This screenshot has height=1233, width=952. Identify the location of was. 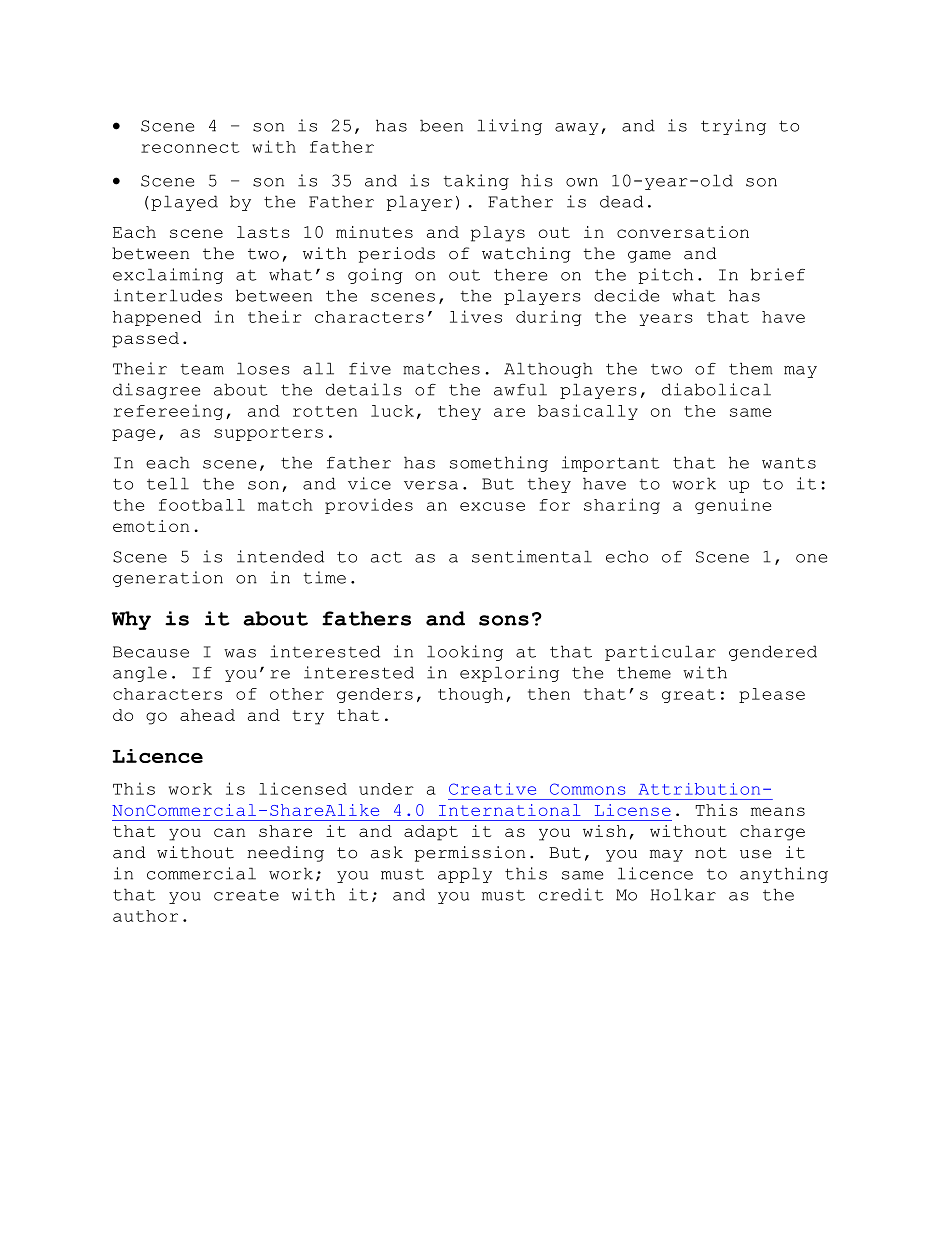
(240, 653).
